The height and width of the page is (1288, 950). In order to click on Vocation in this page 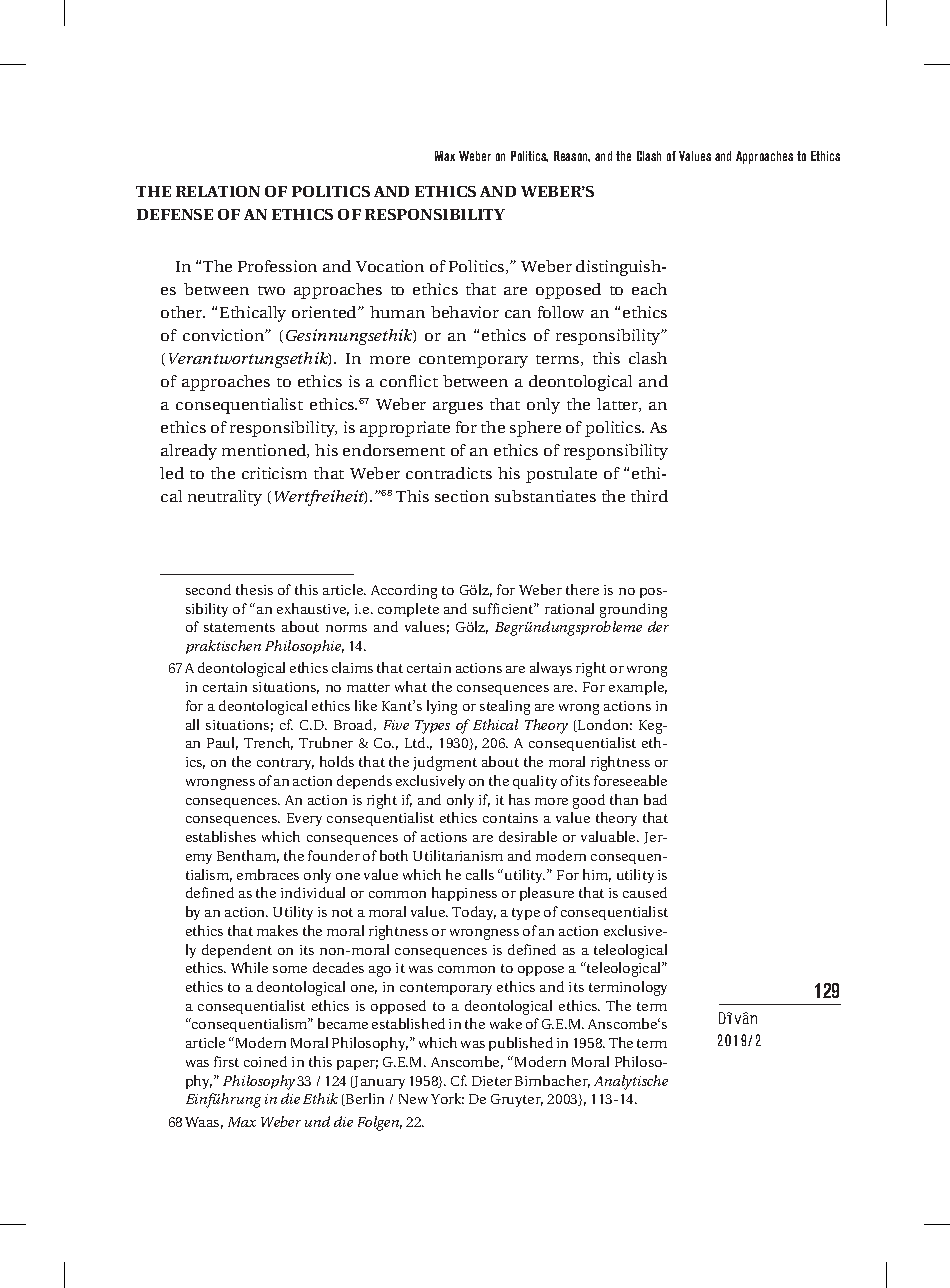, I will do `click(390, 266)`.
